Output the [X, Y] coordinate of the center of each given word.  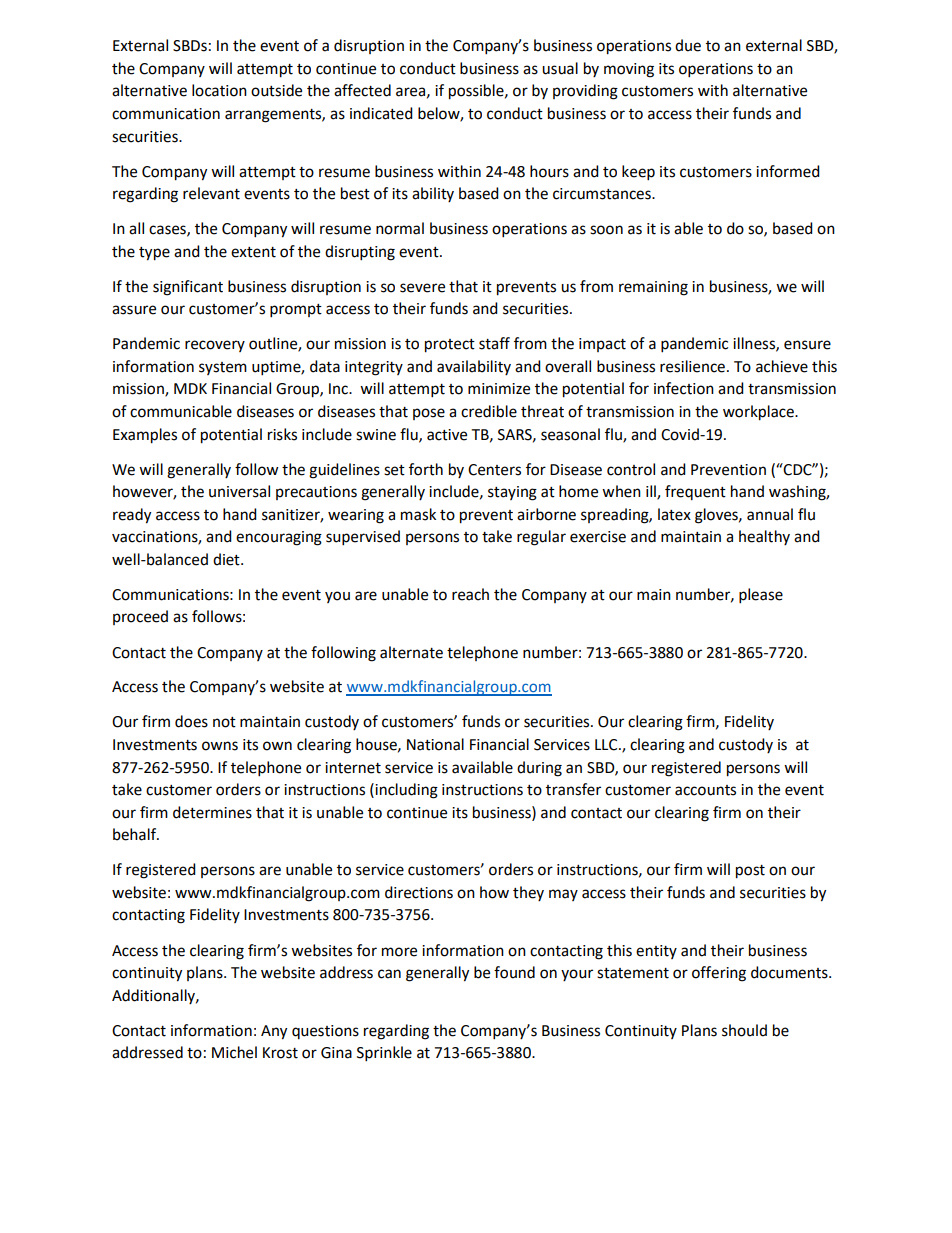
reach [470, 594]
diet [227, 559]
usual [560, 68]
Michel [234, 1052]
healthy [764, 537]
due [688, 45]
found [514, 972]
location [219, 90]
